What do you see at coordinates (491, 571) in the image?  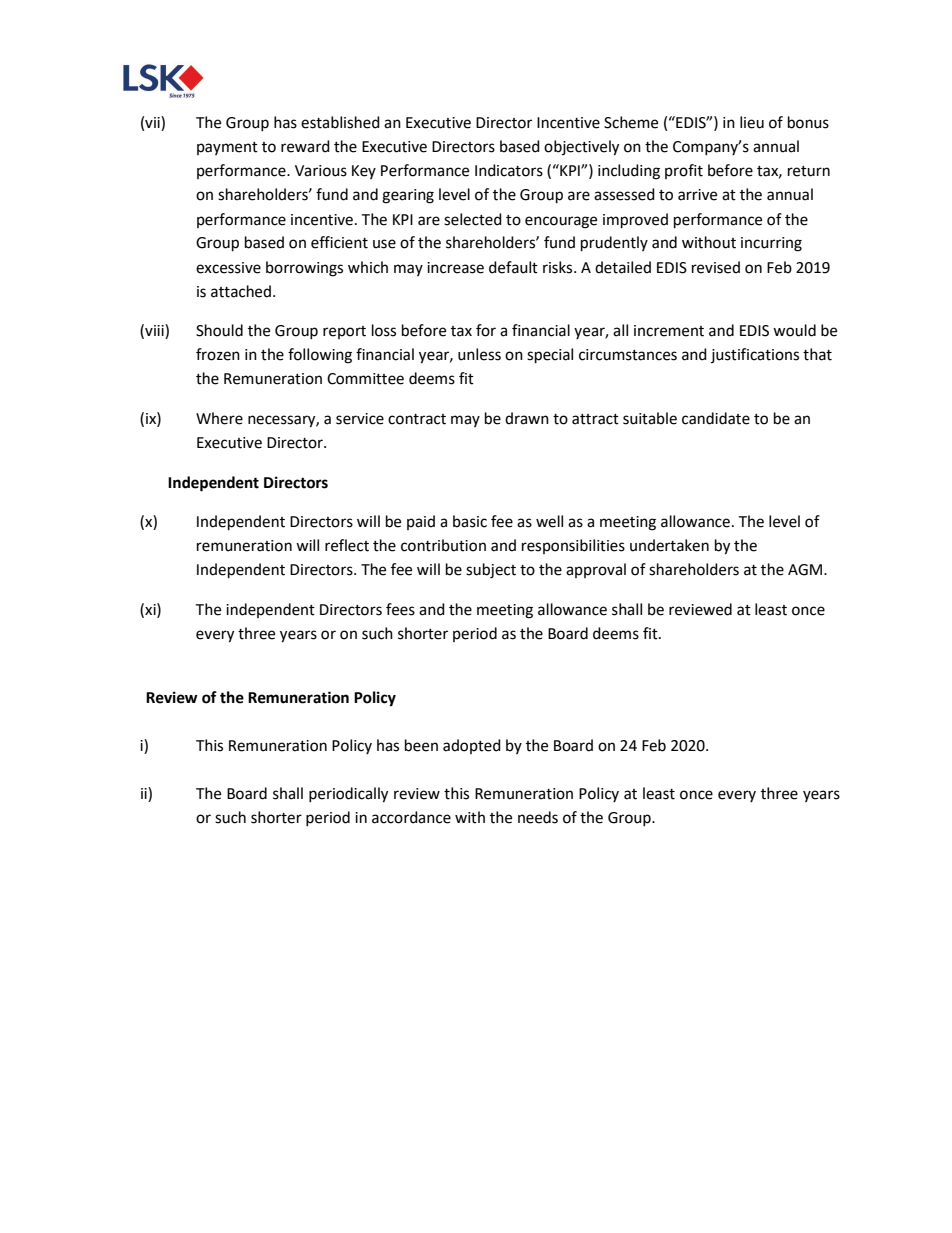 I see `subject` at bounding box center [491, 571].
